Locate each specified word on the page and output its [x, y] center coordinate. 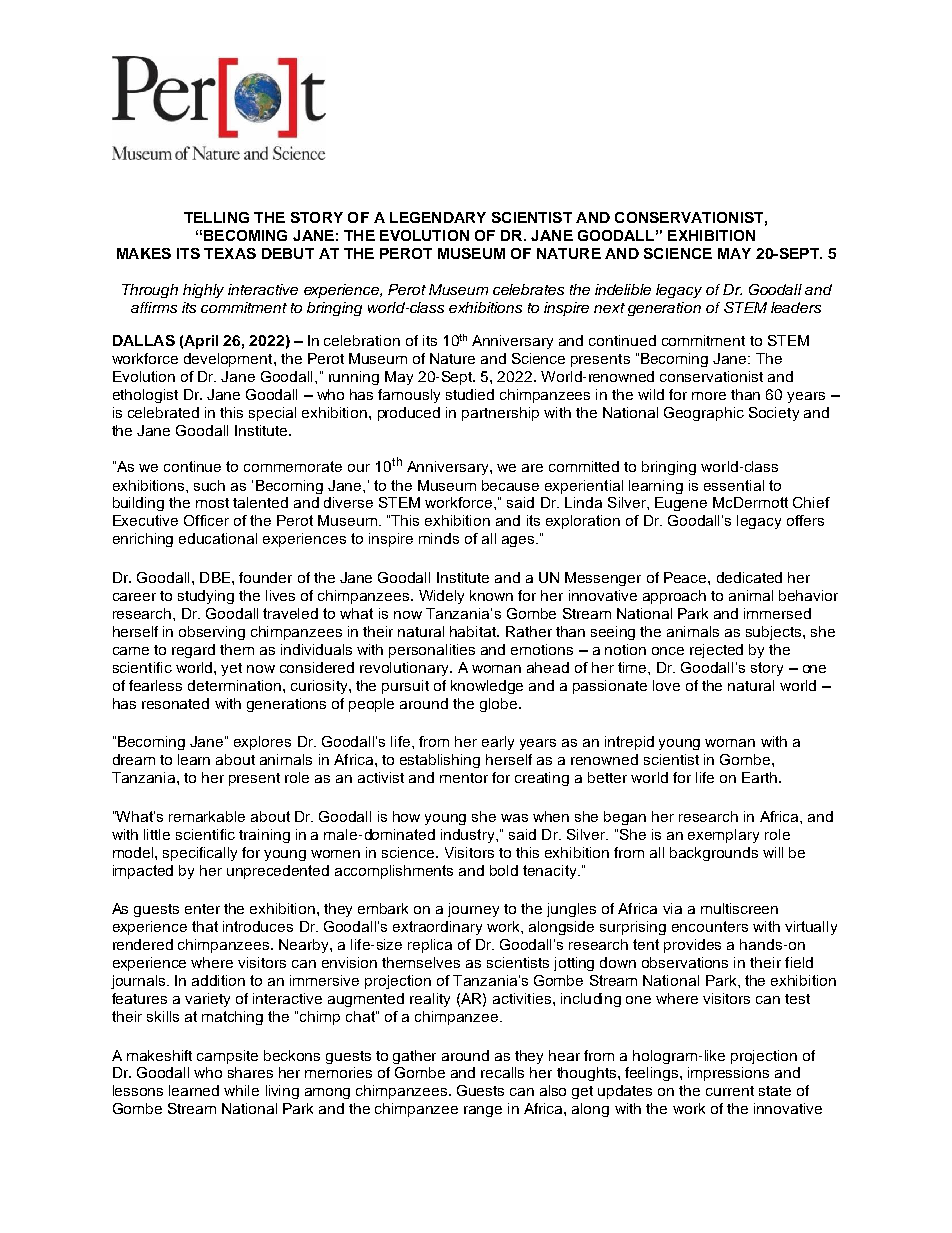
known [491, 595]
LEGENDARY [438, 217]
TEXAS [230, 253]
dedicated [749, 577]
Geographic [704, 414]
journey [473, 910]
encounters [710, 926]
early [498, 743]
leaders [796, 307]
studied [470, 394]
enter [202, 909]
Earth [761, 777]
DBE [215, 577]
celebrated [163, 412]
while [241, 1090]
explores [262, 743]
